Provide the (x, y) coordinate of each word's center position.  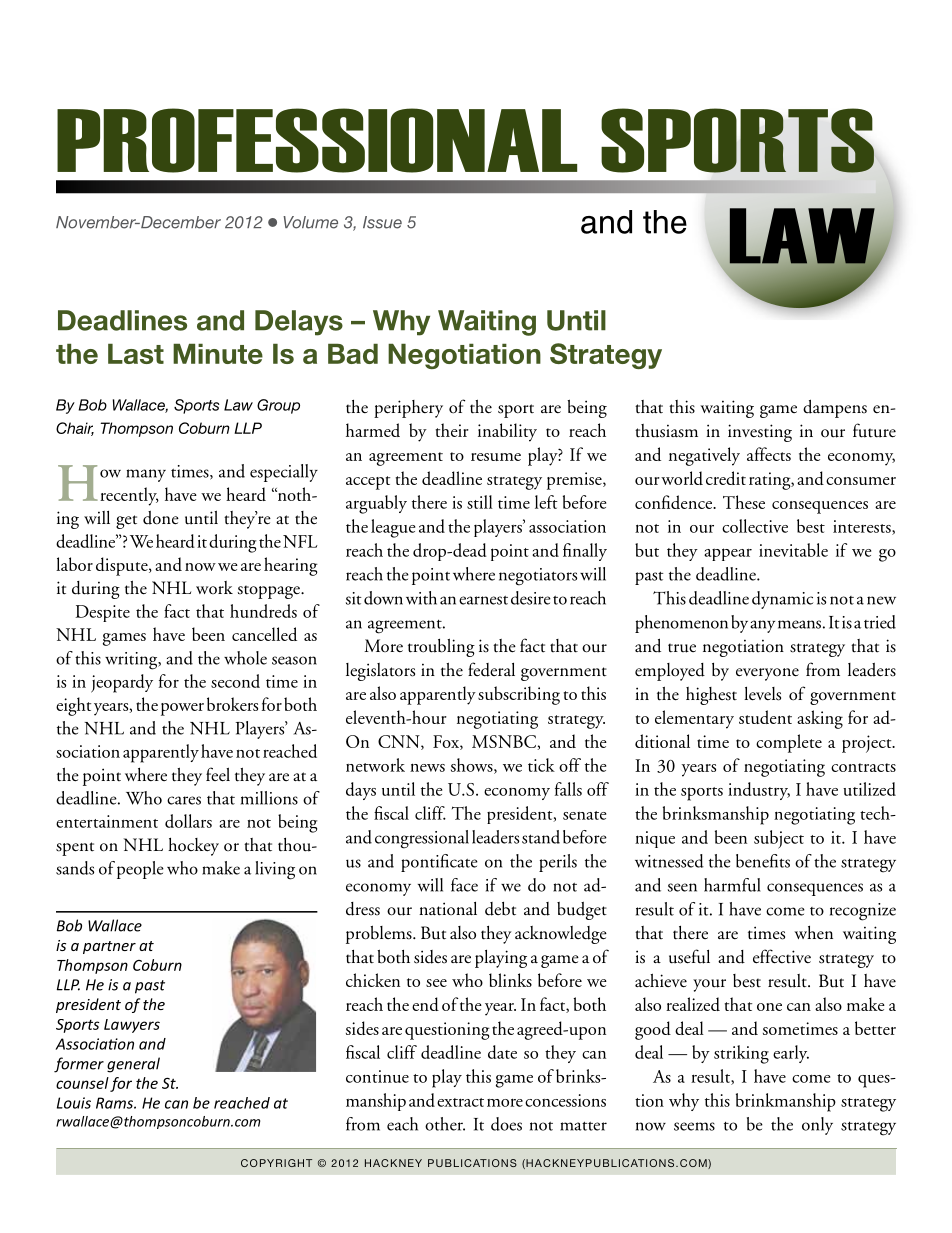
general (133, 1065)
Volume (310, 222)
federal (491, 669)
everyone (767, 674)
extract (460, 1102)
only (817, 1126)
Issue (382, 222)
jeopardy (122, 683)
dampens (835, 408)
